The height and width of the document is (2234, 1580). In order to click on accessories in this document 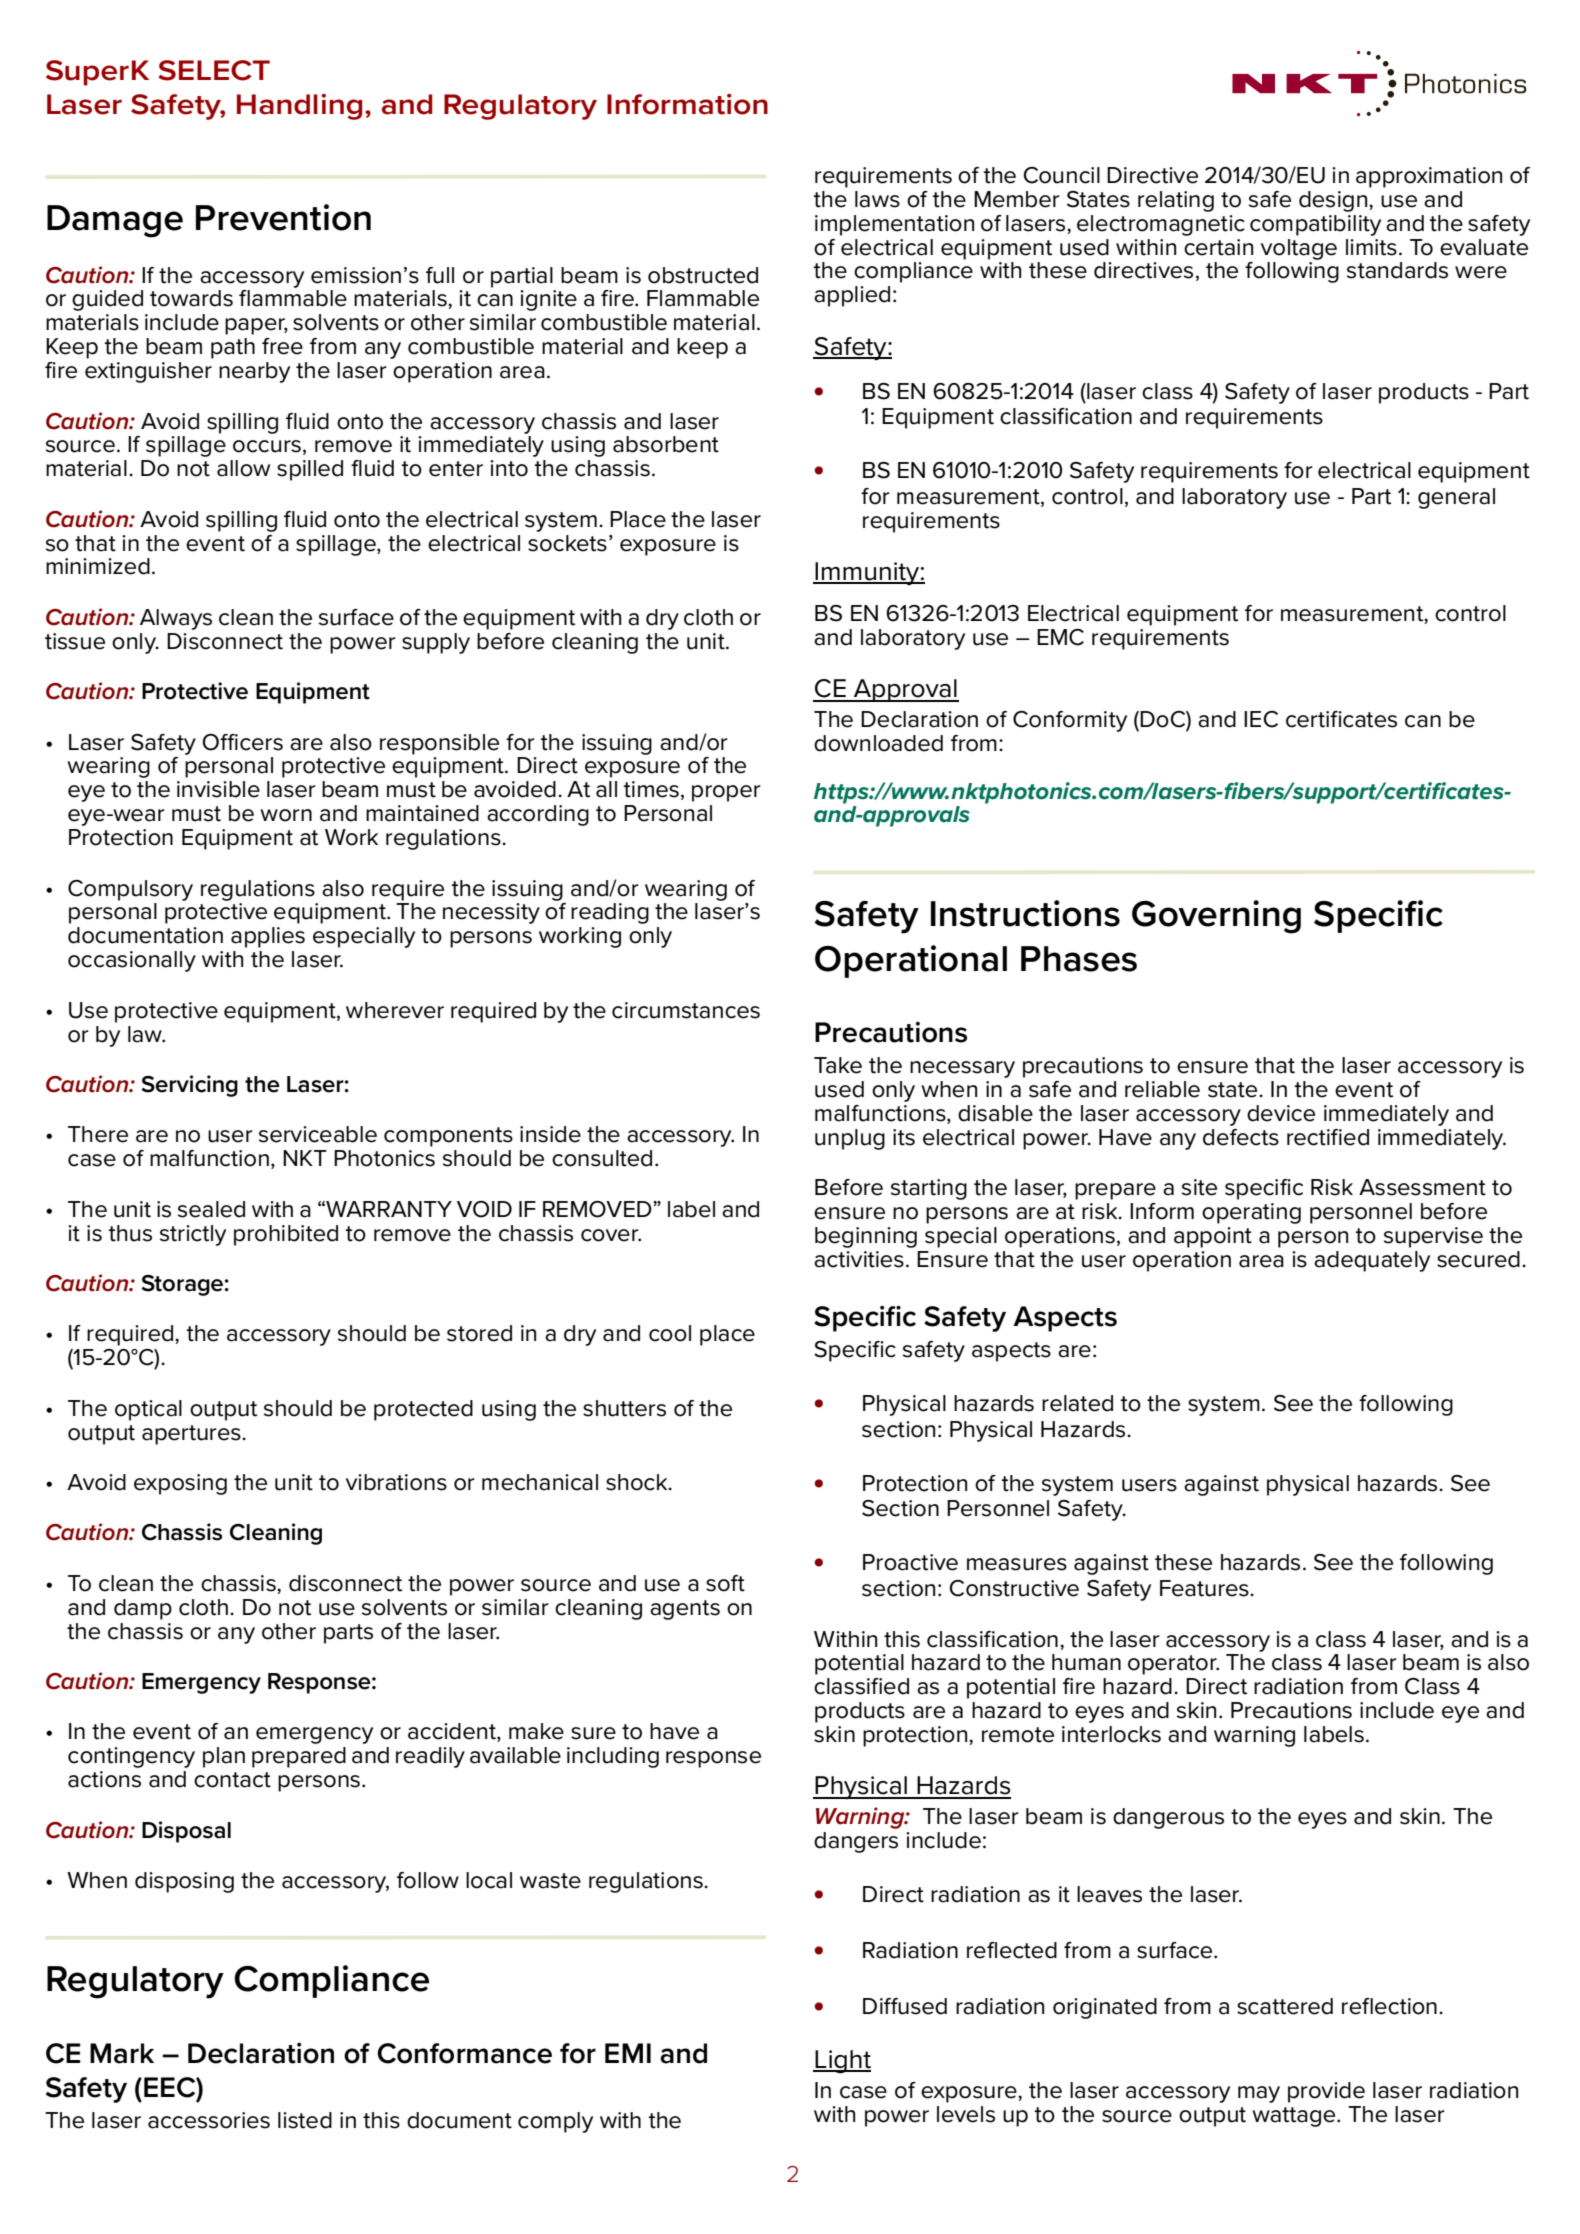, I will do `click(209, 2120)`.
